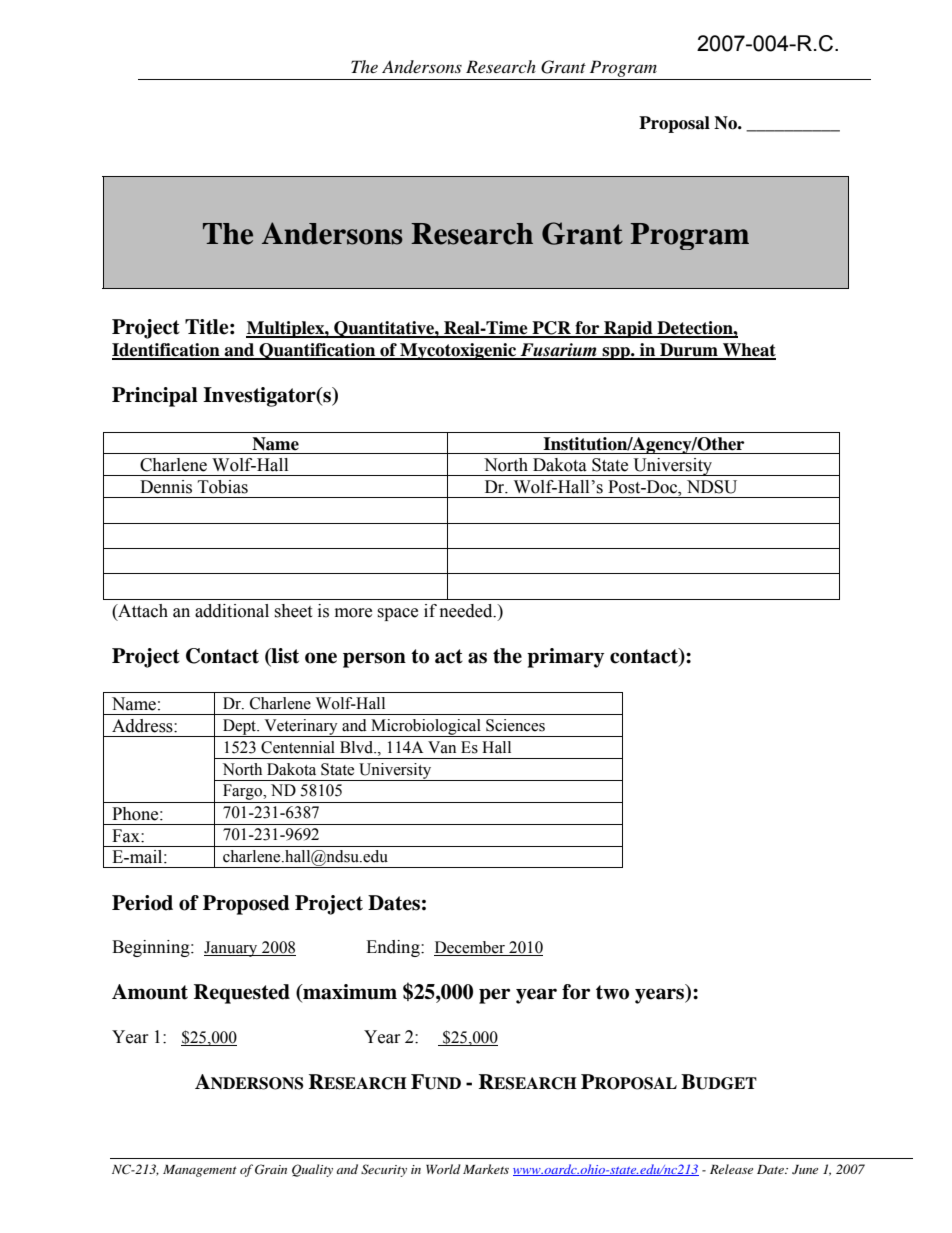 This document has width=952, height=1233. Describe the element at coordinates (167, 351) in the document. I see `Identification` at that location.
